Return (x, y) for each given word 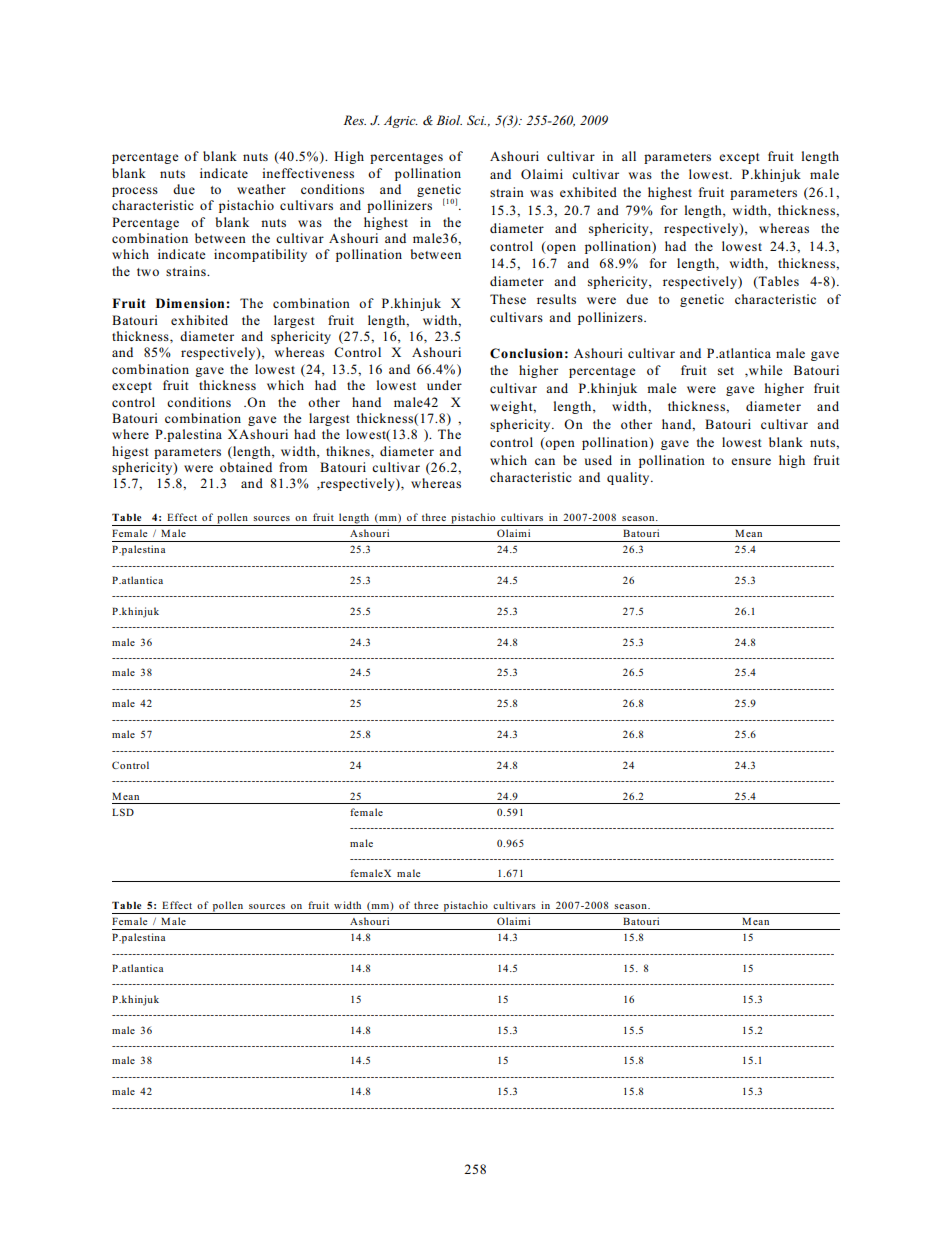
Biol (449, 120)
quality (629, 478)
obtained (246, 467)
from (293, 467)
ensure (751, 461)
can (545, 461)
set (726, 371)
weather (261, 189)
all (629, 156)
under (444, 385)
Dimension (191, 303)
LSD (123, 812)
